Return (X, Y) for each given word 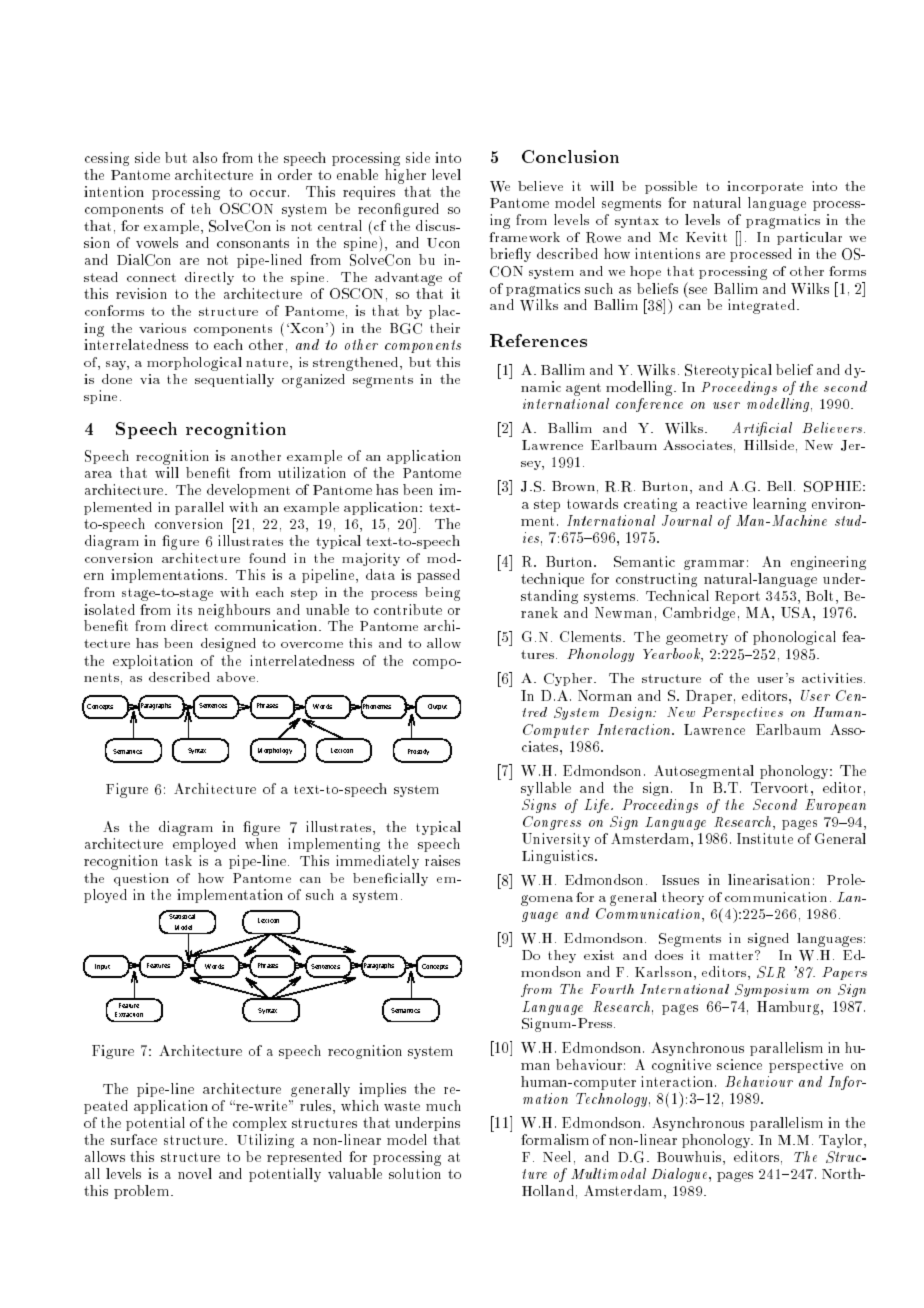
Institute (765, 838)
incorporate (765, 187)
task (178, 860)
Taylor (842, 1141)
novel (195, 1173)
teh (201, 208)
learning (779, 505)
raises (442, 860)
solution (415, 1173)
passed (438, 576)
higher (405, 176)
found (267, 558)
